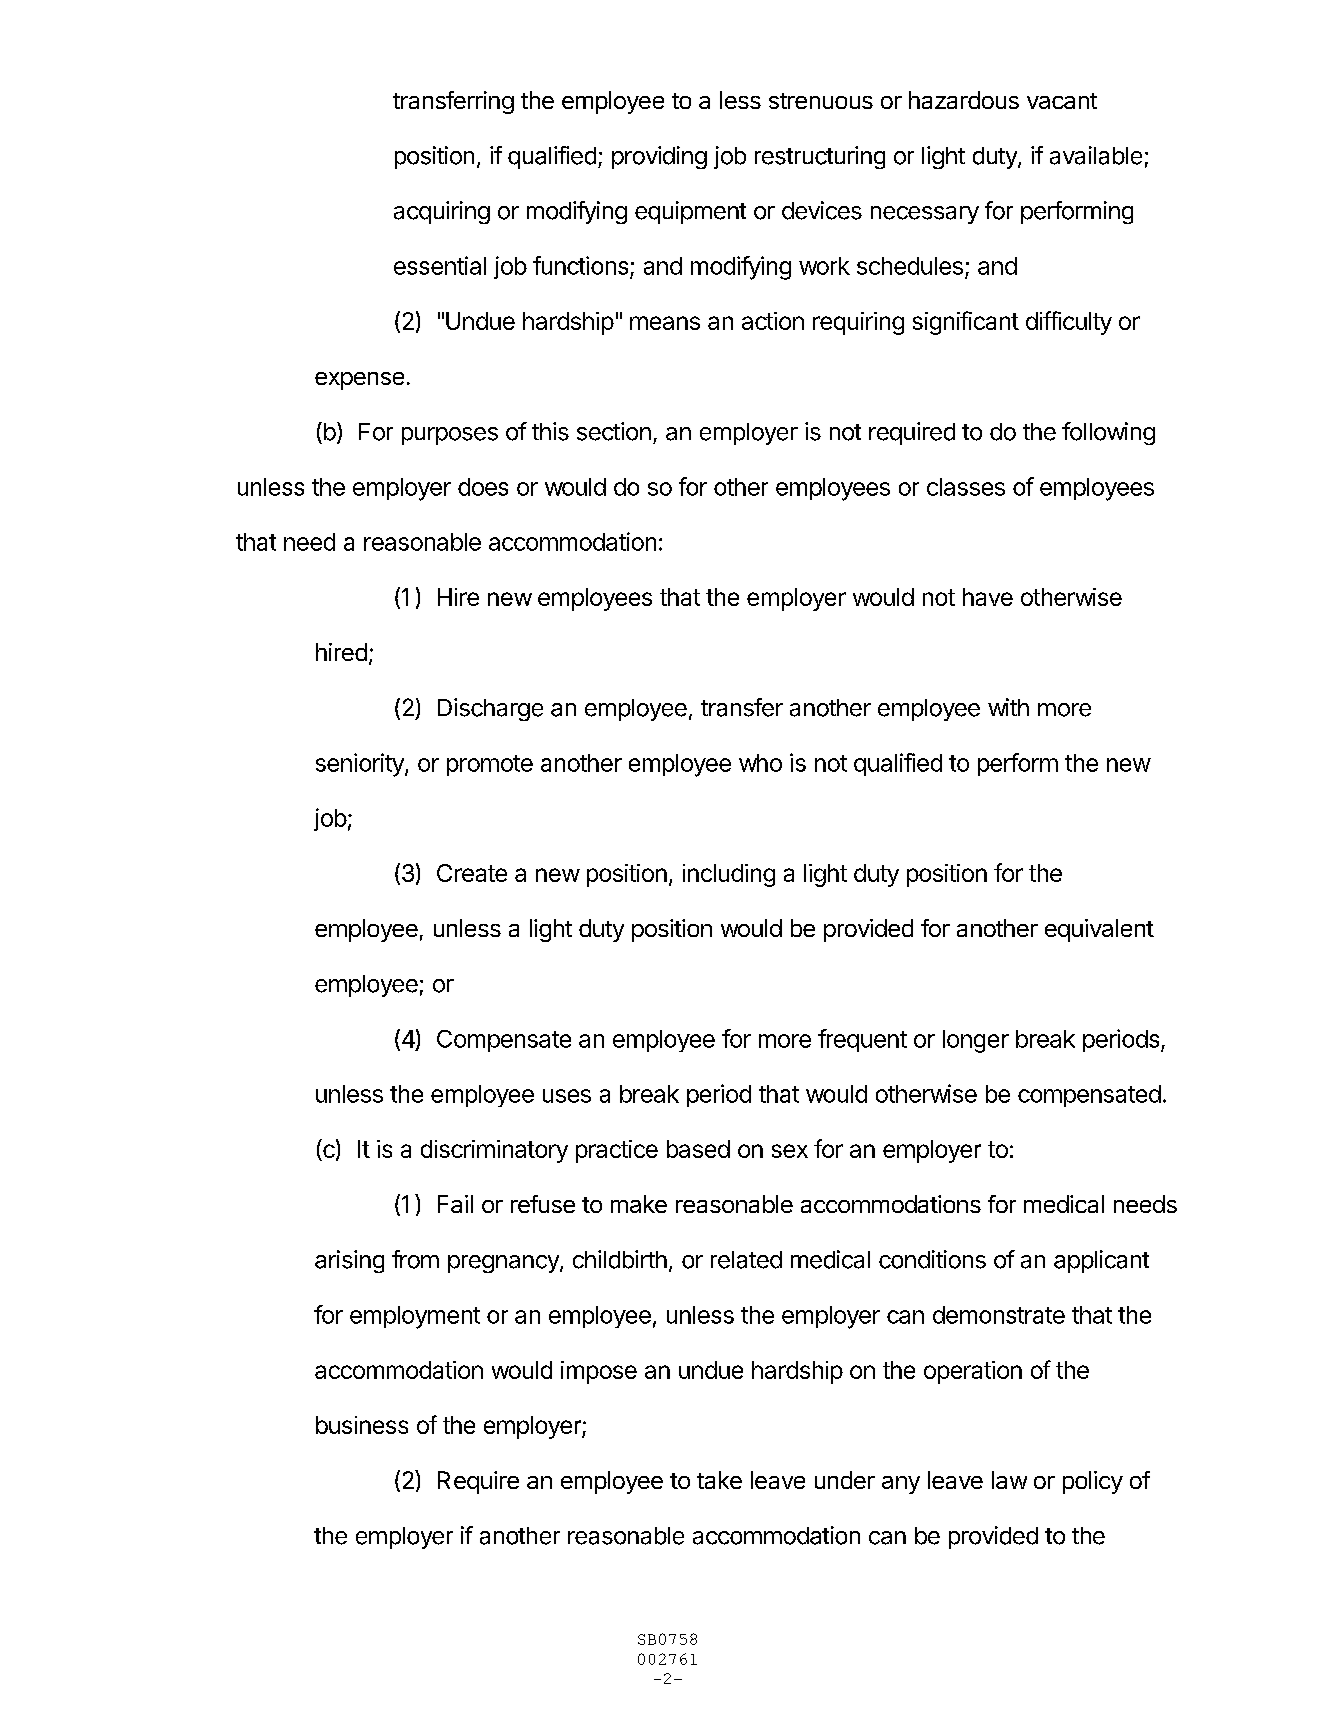 The height and width of the screenshot is (1728, 1335). Describe the element at coordinates (472, 873) in the screenshot. I see `Create` at that location.
